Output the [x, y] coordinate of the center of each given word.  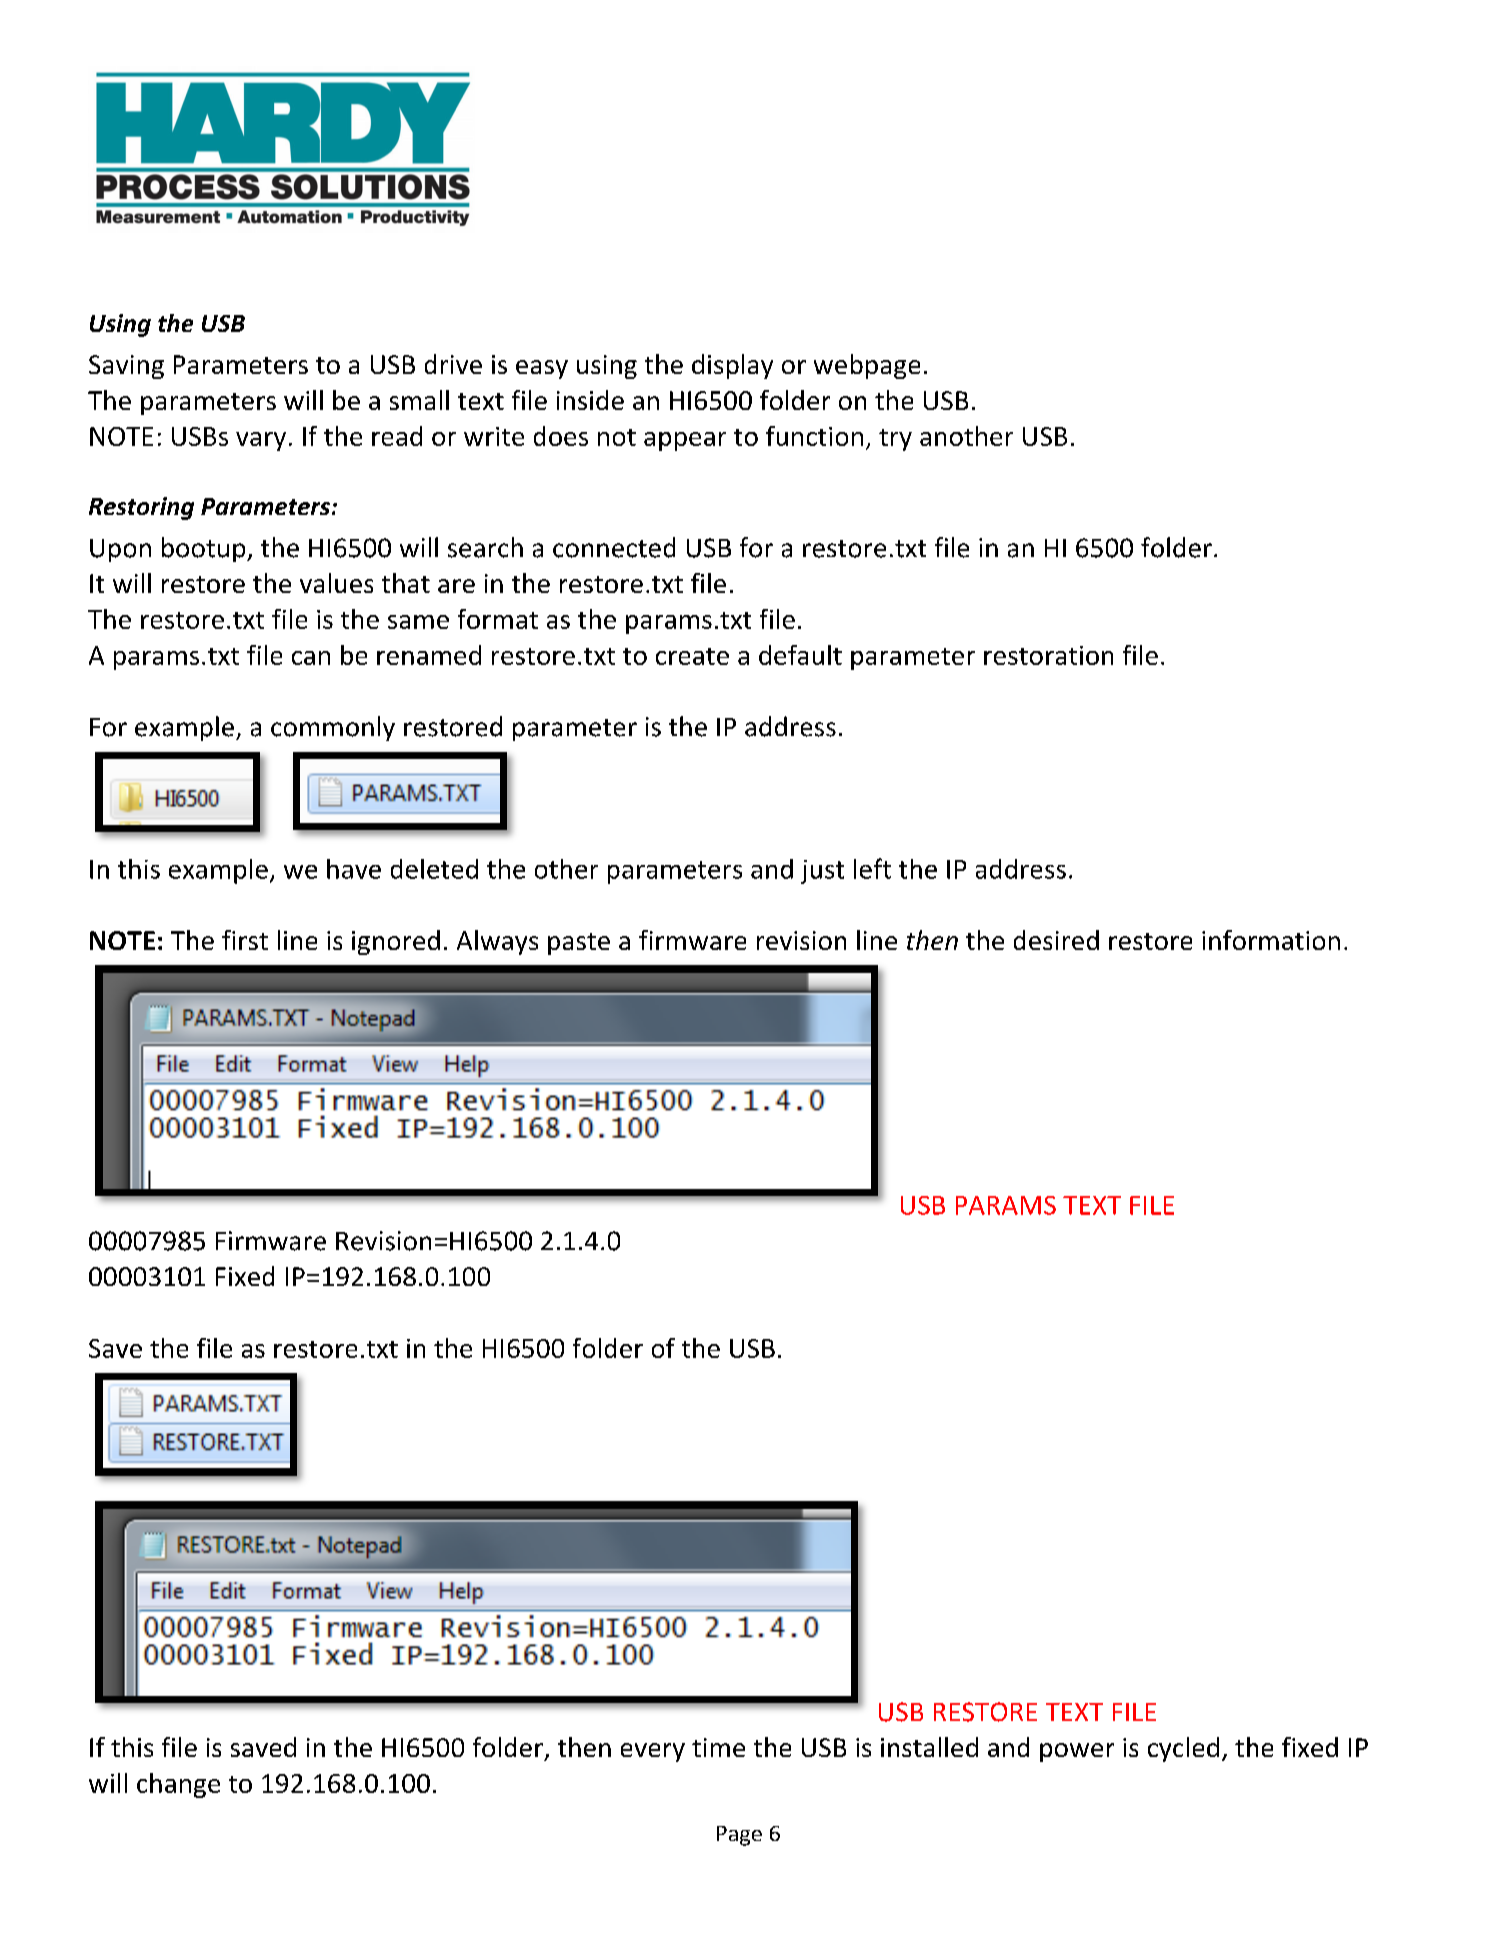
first [245, 940]
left [872, 868]
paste [579, 944]
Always [497, 942]
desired [1056, 940]
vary [261, 441]
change [178, 1785]
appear [685, 441]
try [895, 440]
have [354, 869]
